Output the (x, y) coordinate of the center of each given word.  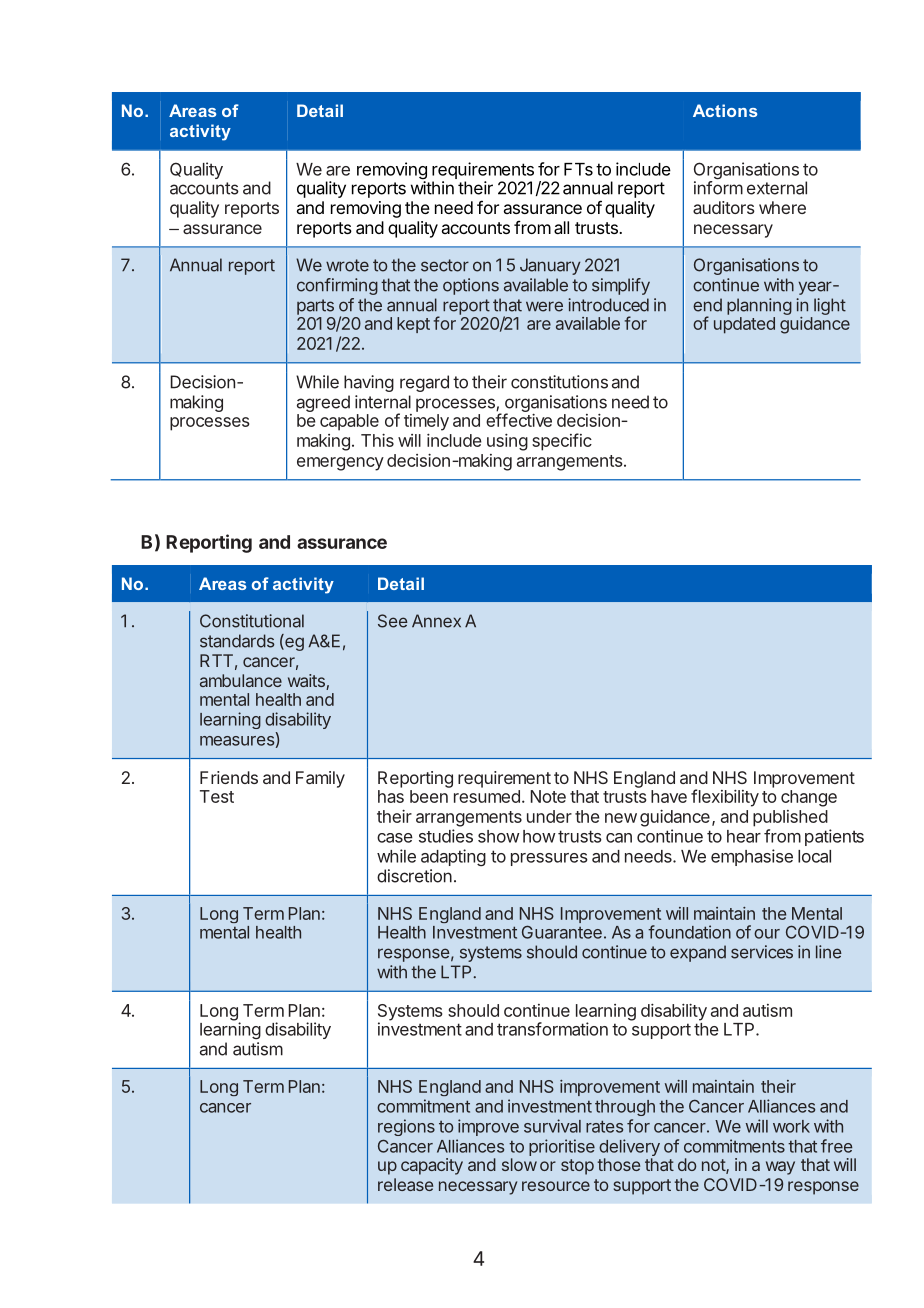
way (780, 1168)
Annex (436, 621)
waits (307, 682)
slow (519, 1164)
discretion (414, 876)
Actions (725, 110)
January (550, 266)
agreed (323, 403)
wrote (347, 265)
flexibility (725, 798)
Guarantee (562, 932)
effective (519, 420)
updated (744, 325)
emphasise (752, 857)
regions (406, 1127)
